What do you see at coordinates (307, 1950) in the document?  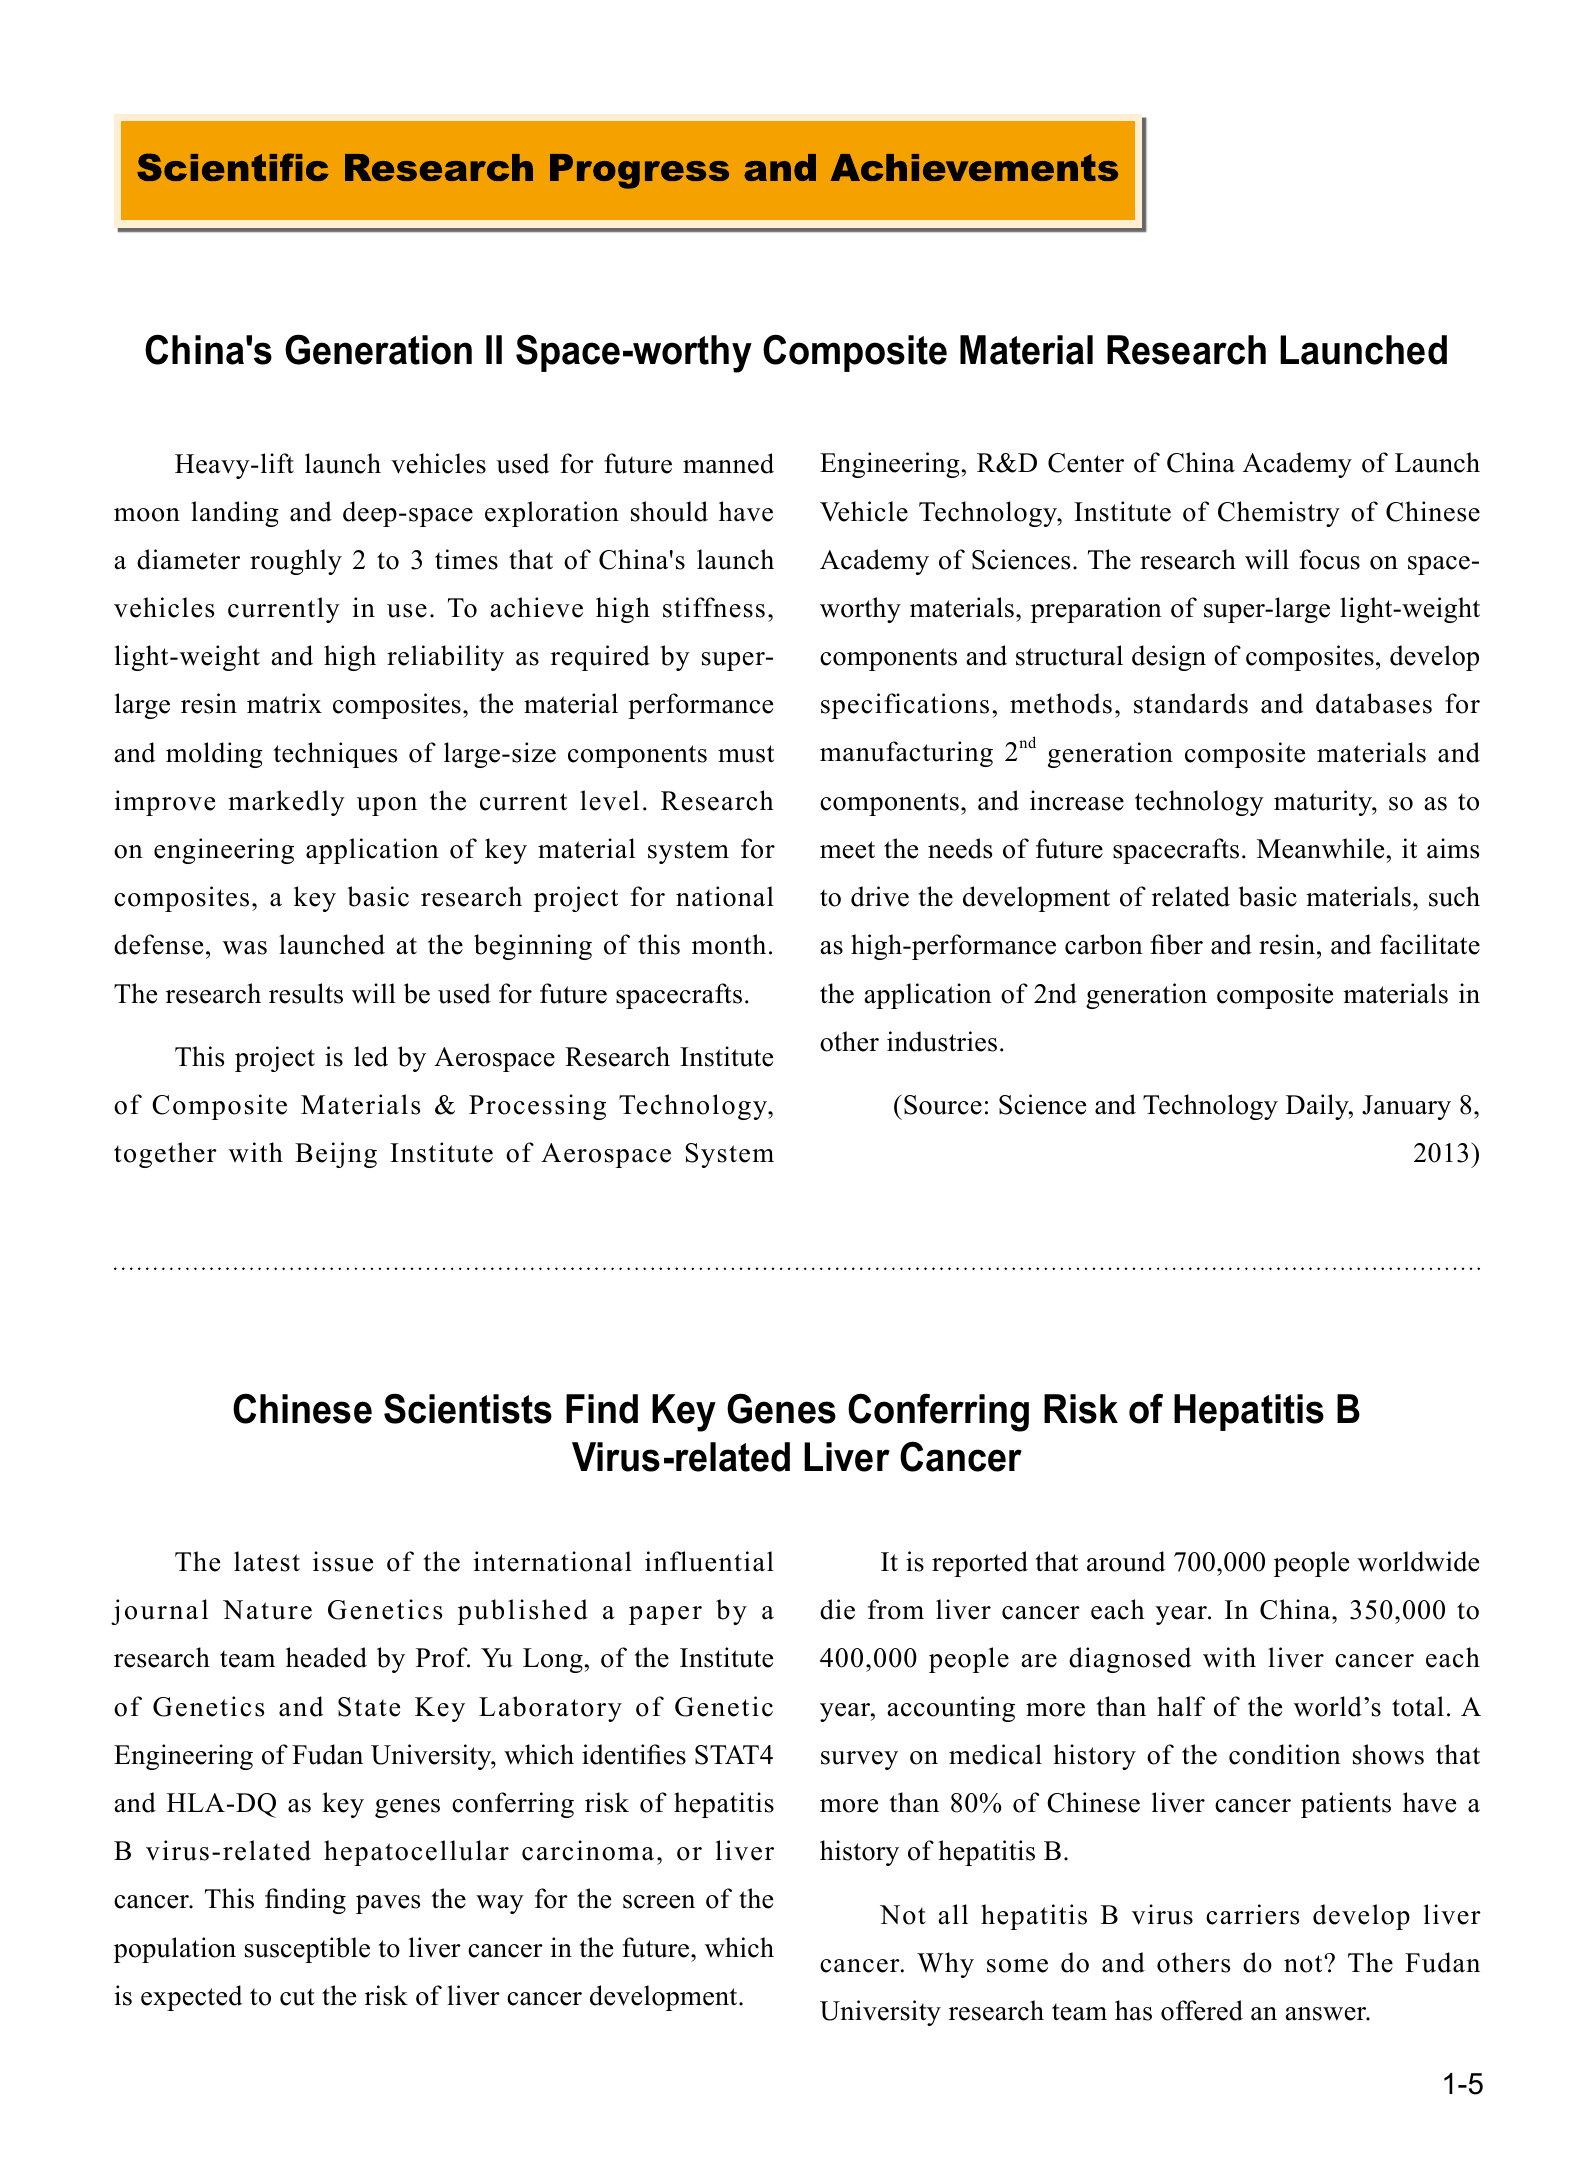 I see `susceptible` at bounding box center [307, 1950].
